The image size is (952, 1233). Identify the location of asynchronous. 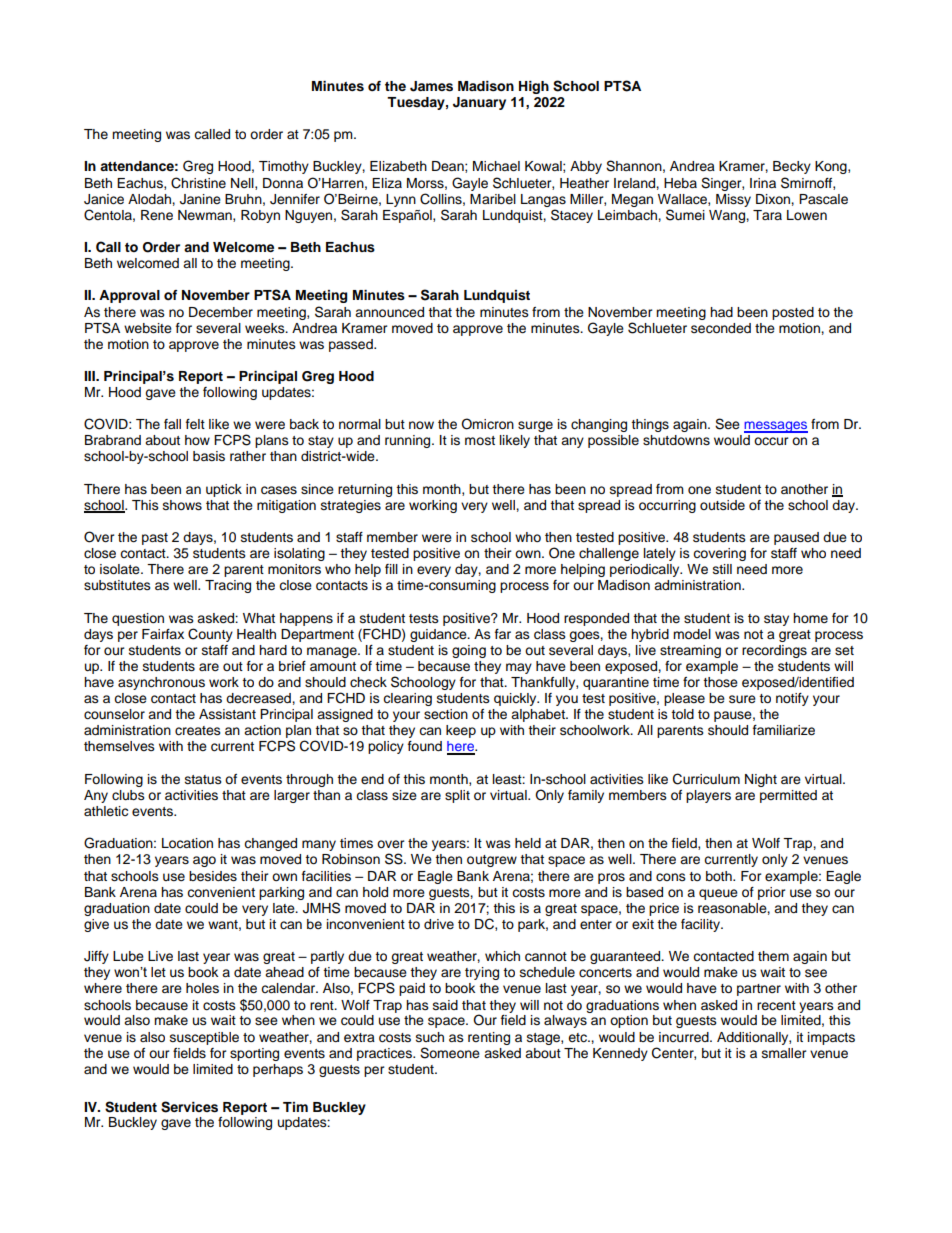
(161, 683).
